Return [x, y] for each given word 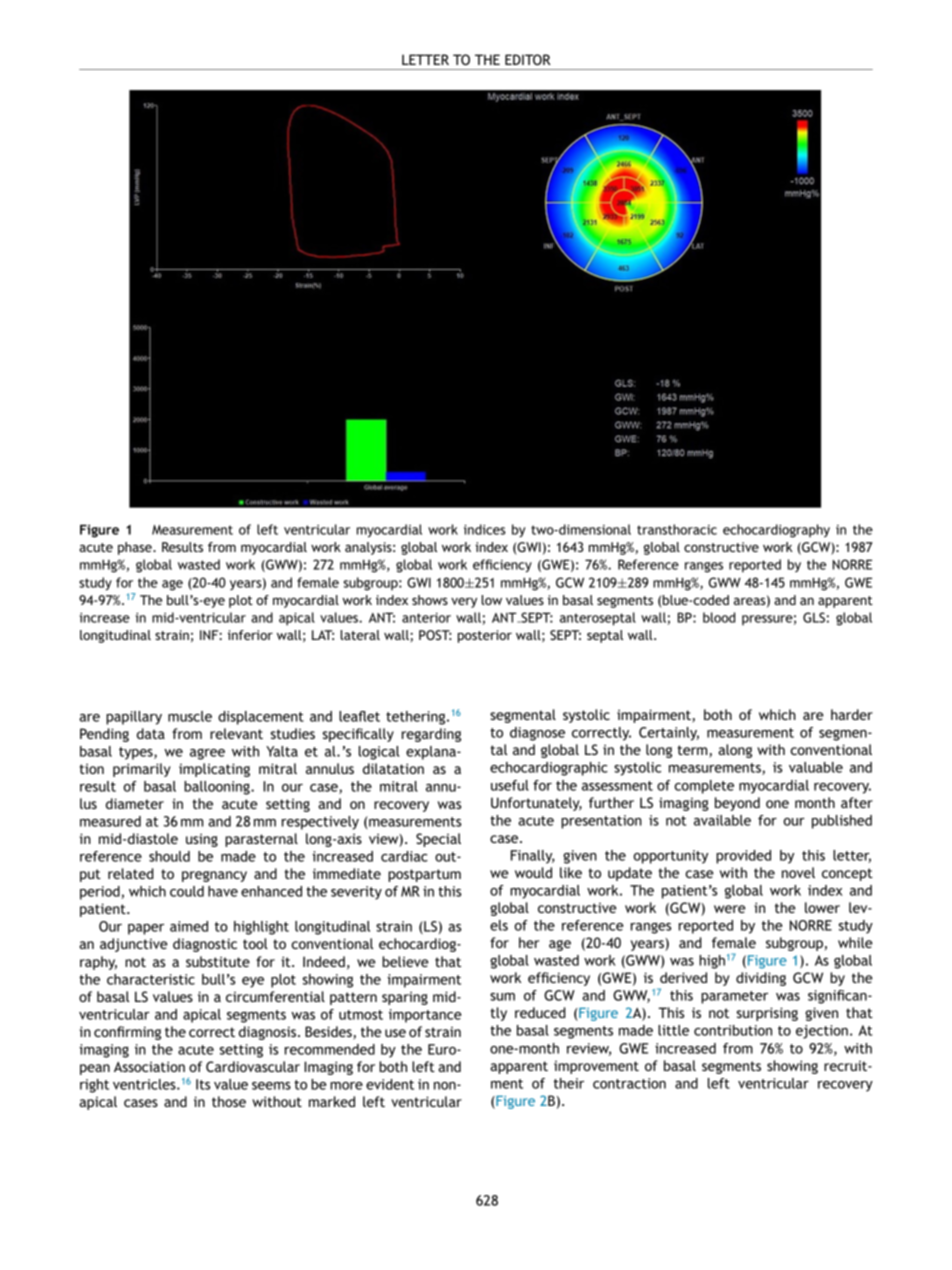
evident [390, 1084]
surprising [767, 1014]
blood [719, 617]
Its [203, 1084]
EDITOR [528, 59]
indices [485, 529]
